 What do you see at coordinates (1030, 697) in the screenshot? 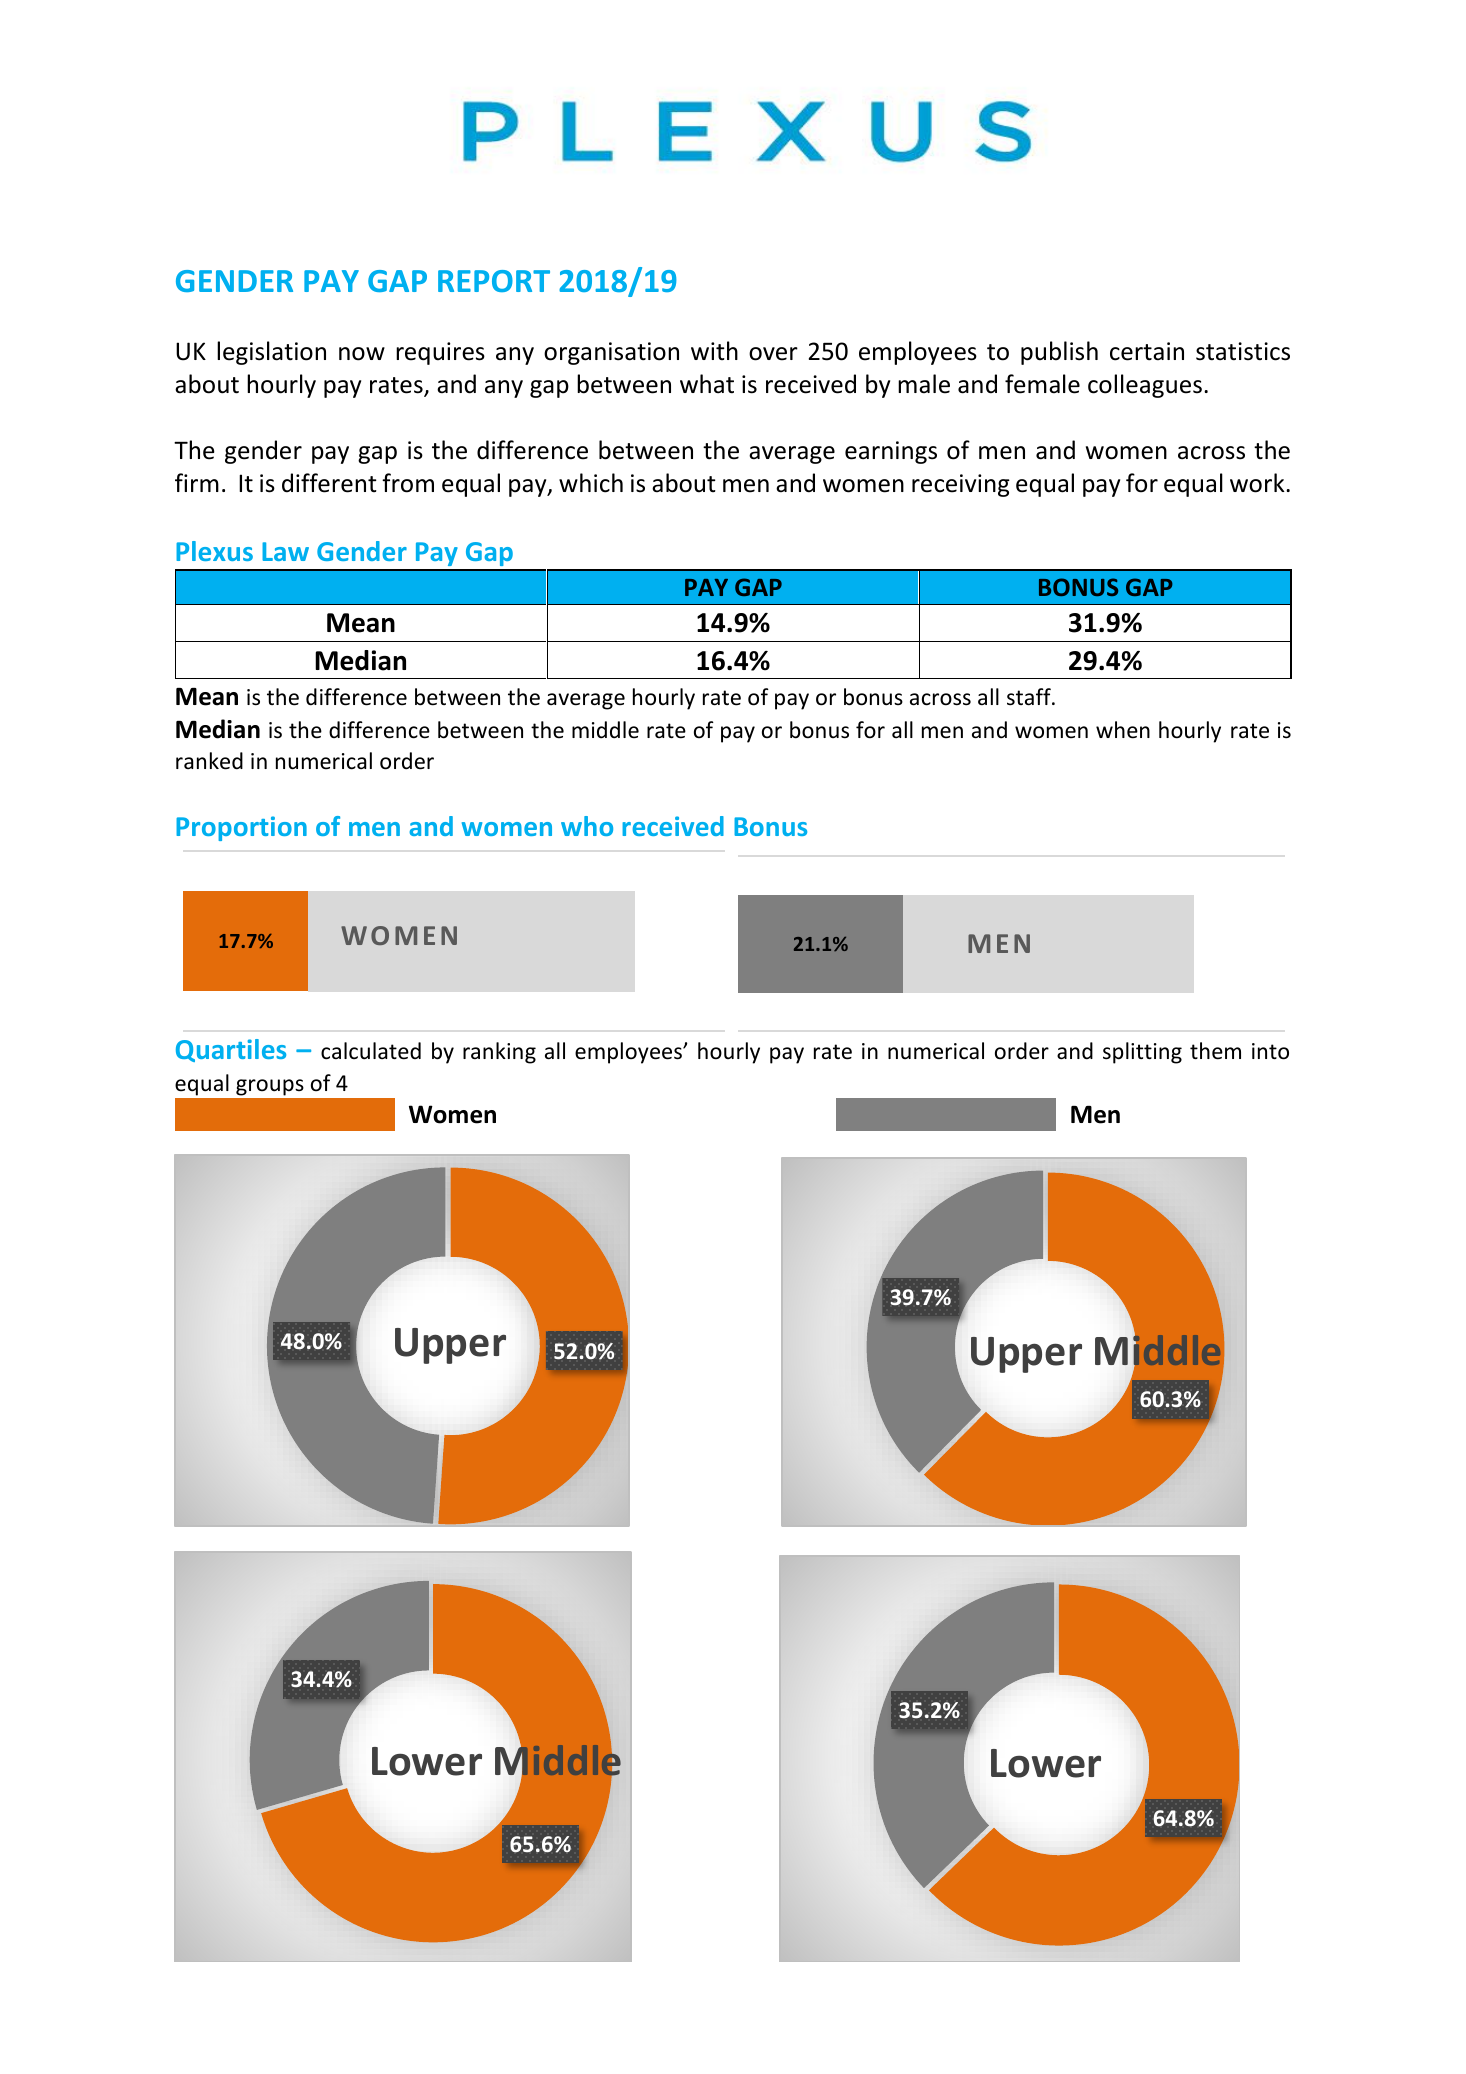
I see `staff` at bounding box center [1030, 697].
